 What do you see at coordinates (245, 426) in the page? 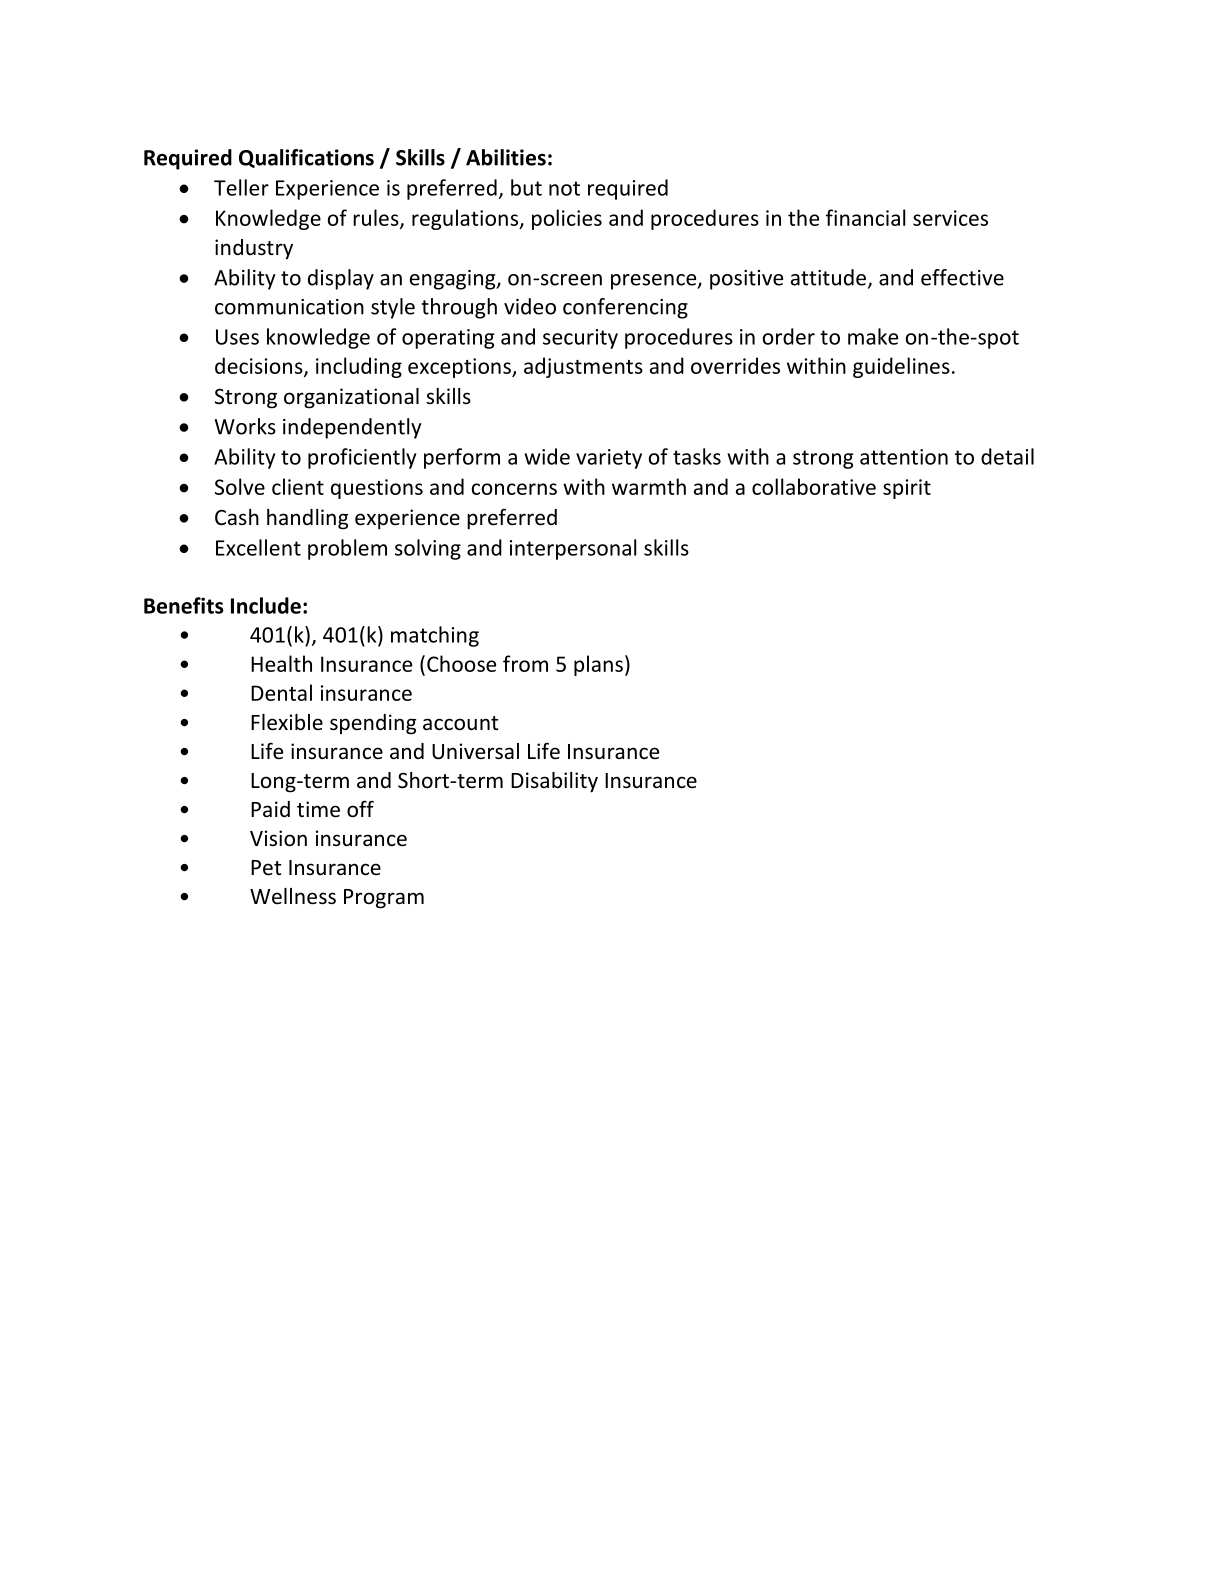
I see `Works` at bounding box center [245, 426].
